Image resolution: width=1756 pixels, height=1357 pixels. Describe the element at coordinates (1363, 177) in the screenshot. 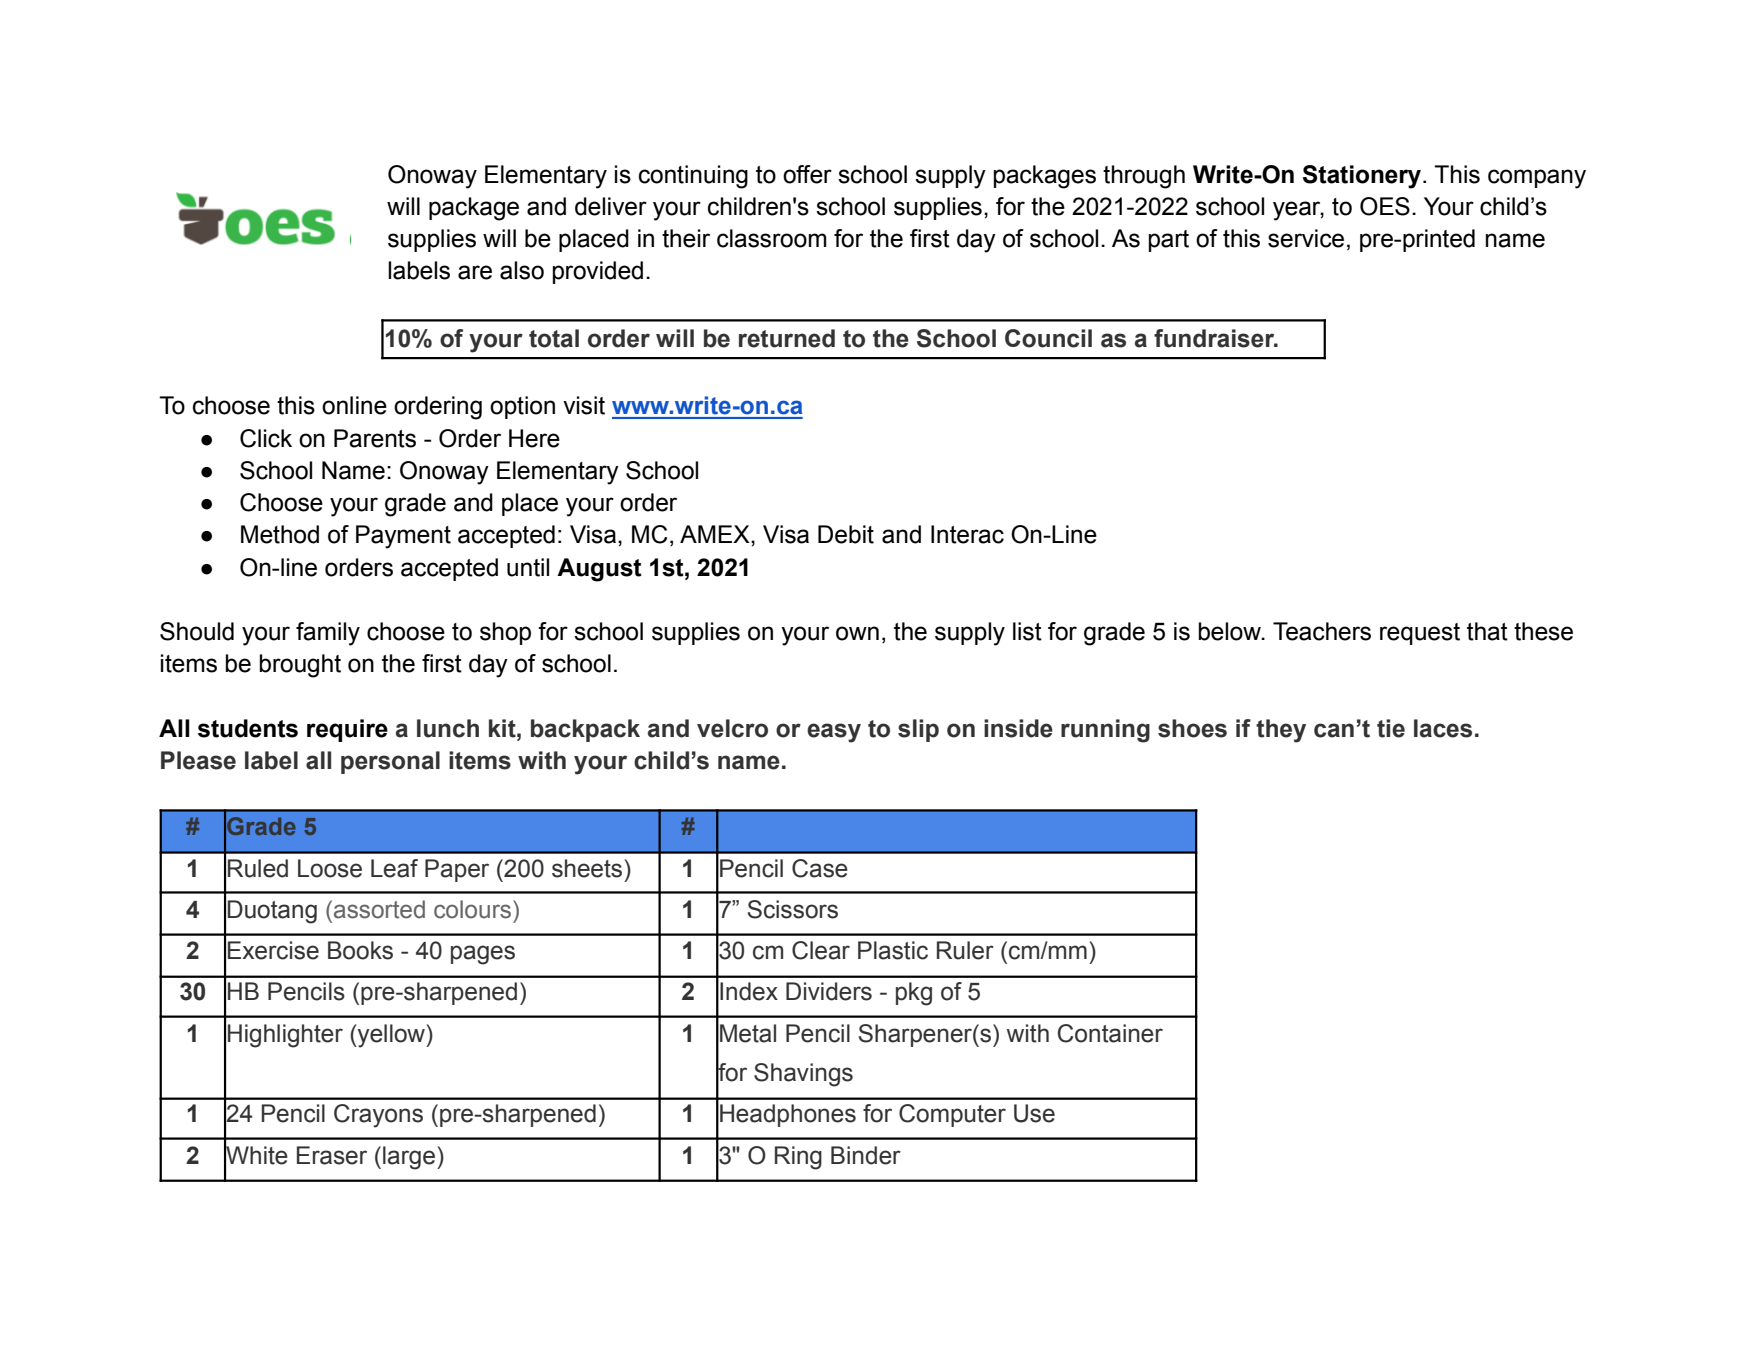

I see `Stationery` at that location.
